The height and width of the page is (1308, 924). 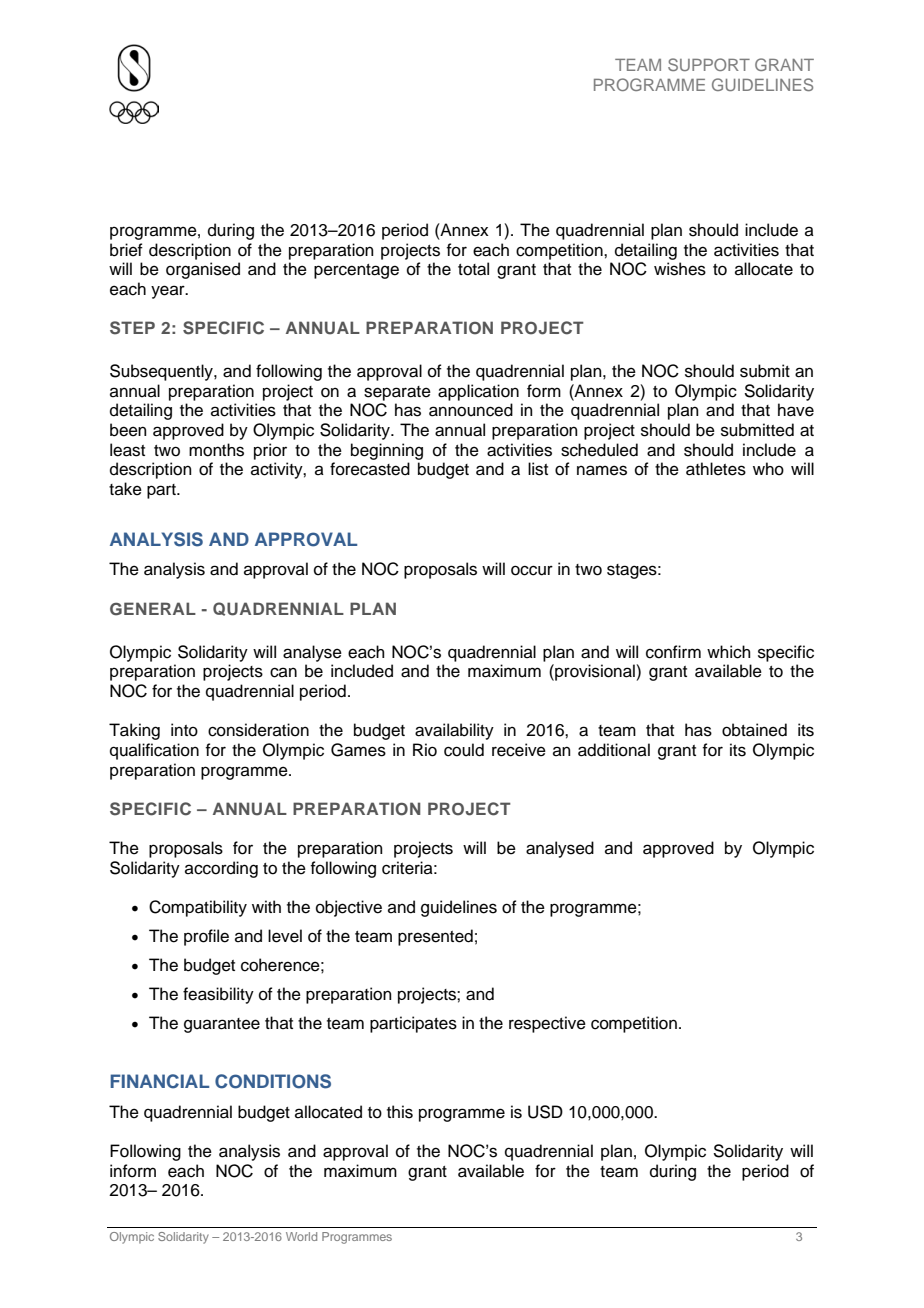 I want to click on occur, so click(x=532, y=570).
